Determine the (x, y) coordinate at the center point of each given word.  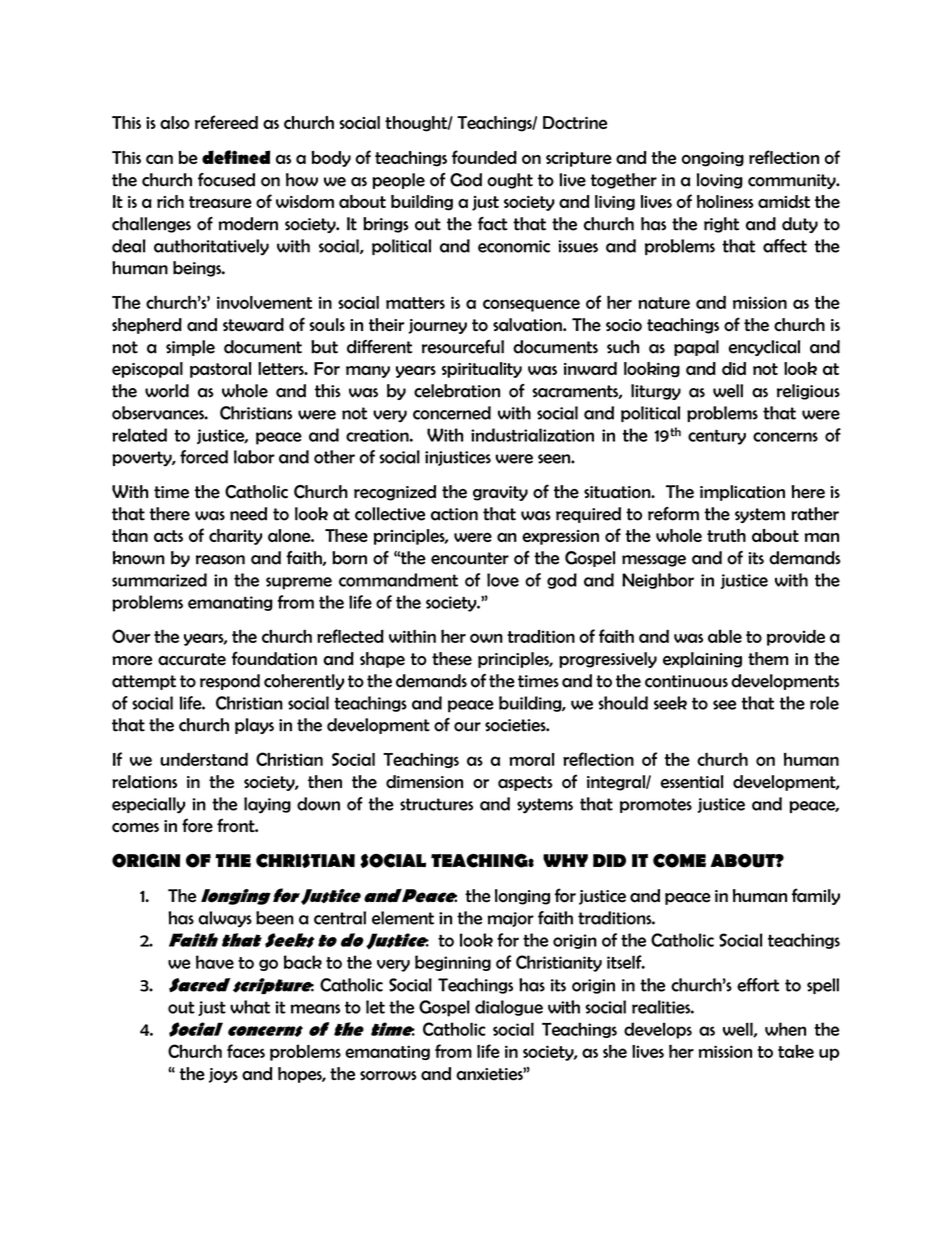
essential (692, 782)
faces (246, 1051)
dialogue (509, 1008)
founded (484, 157)
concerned (452, 413)
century (717, 437)
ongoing (713, 159)
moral (532, 759)
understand (204, 759)
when (785, 1029)
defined (236, 157)
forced (204, 457)
